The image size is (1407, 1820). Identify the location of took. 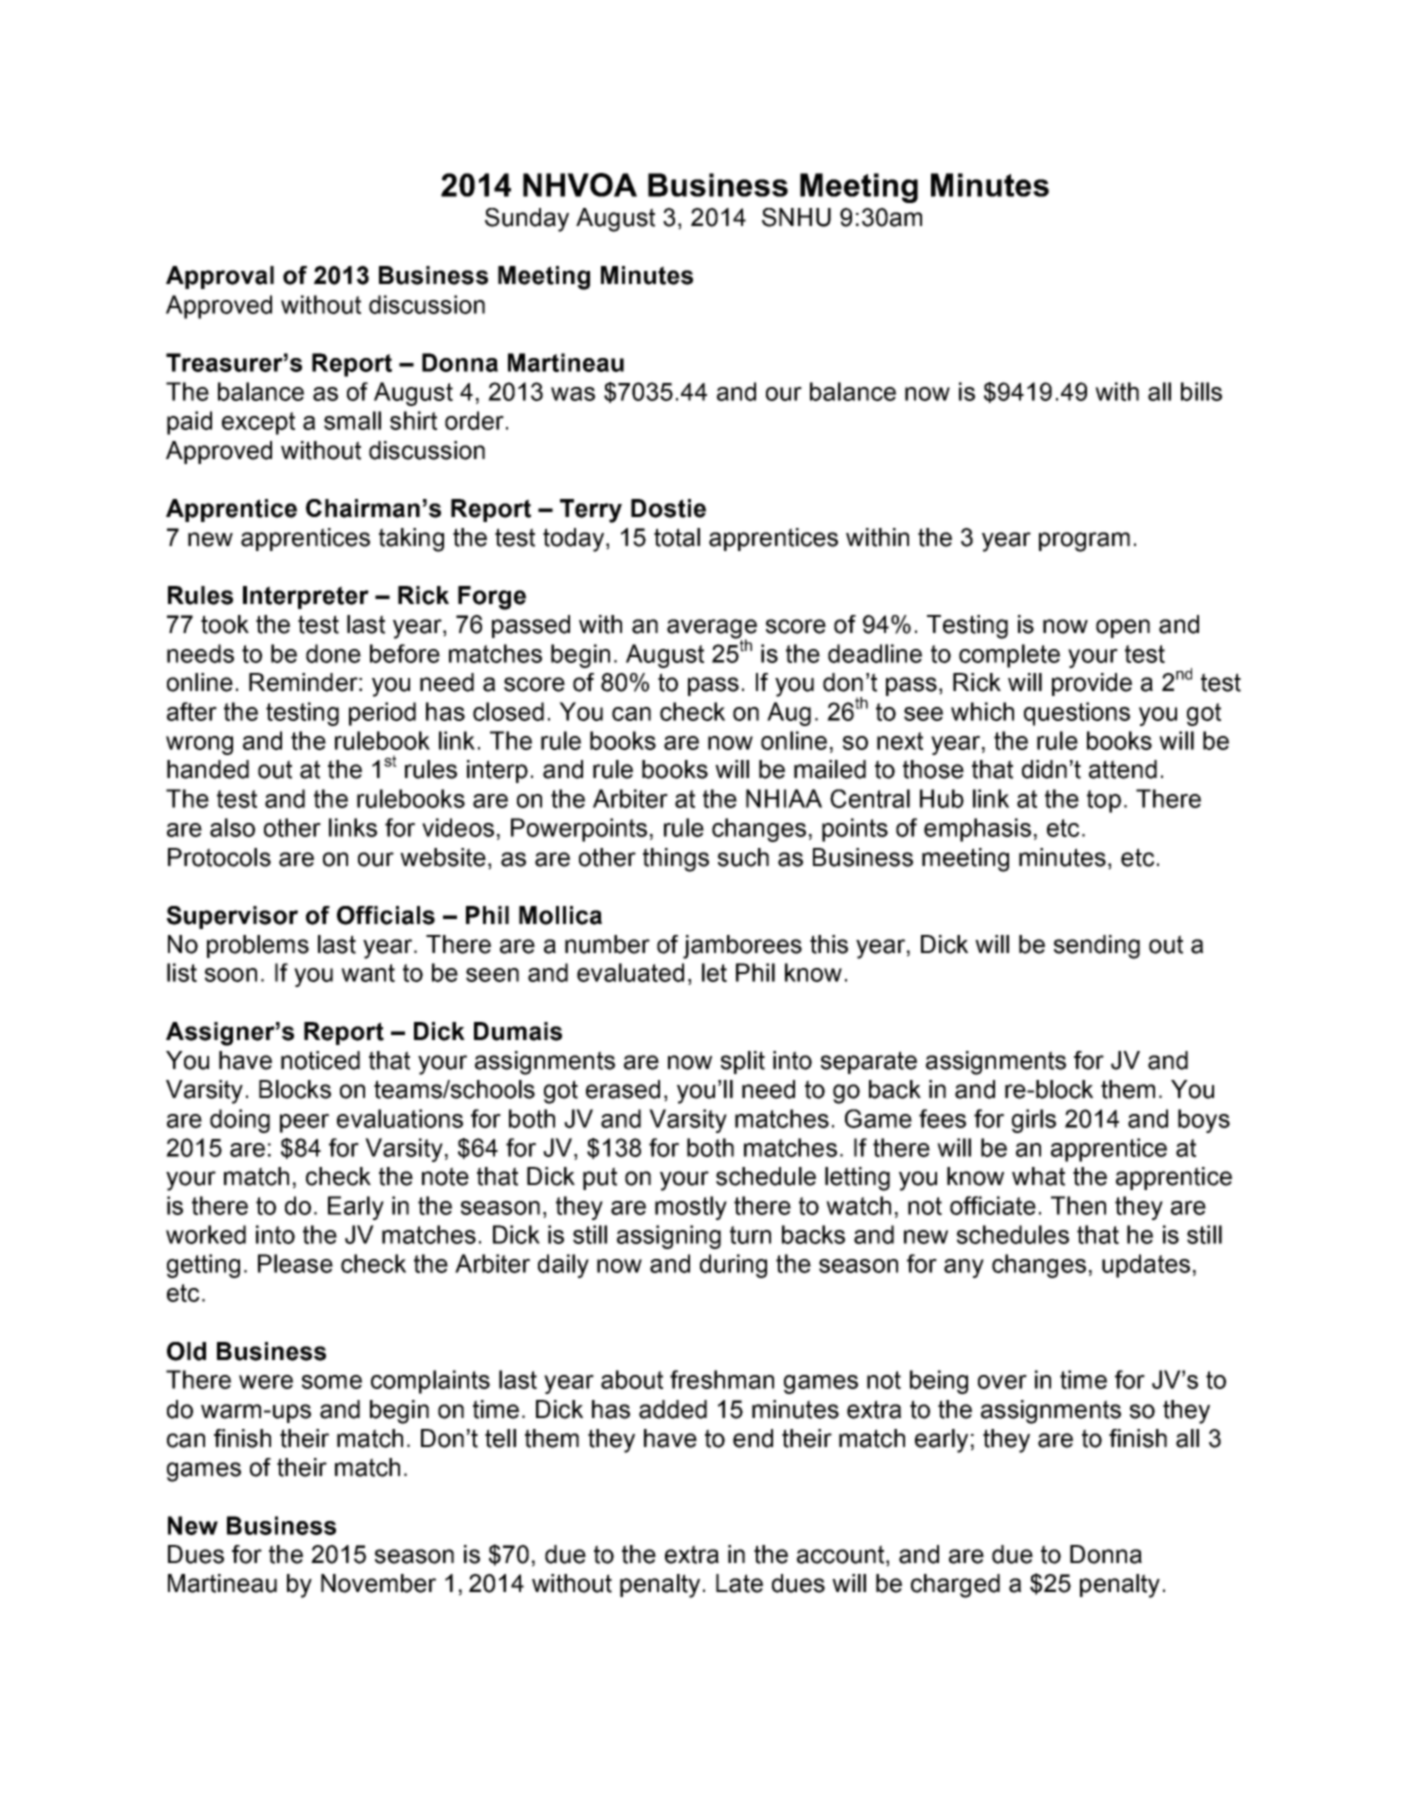
(225, 624).
